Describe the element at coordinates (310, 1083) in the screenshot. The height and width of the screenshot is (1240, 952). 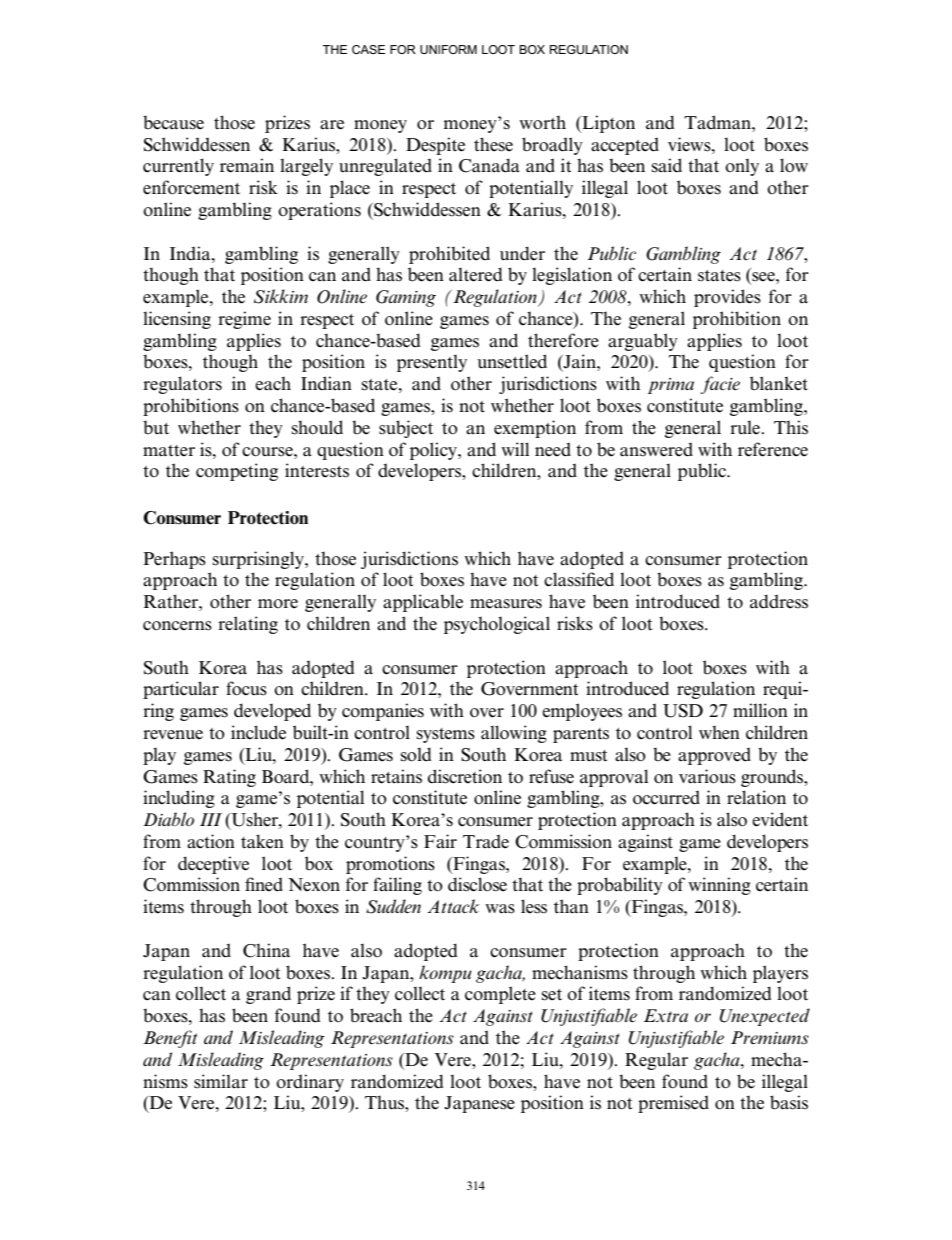
I see `ordinary` at that location.
